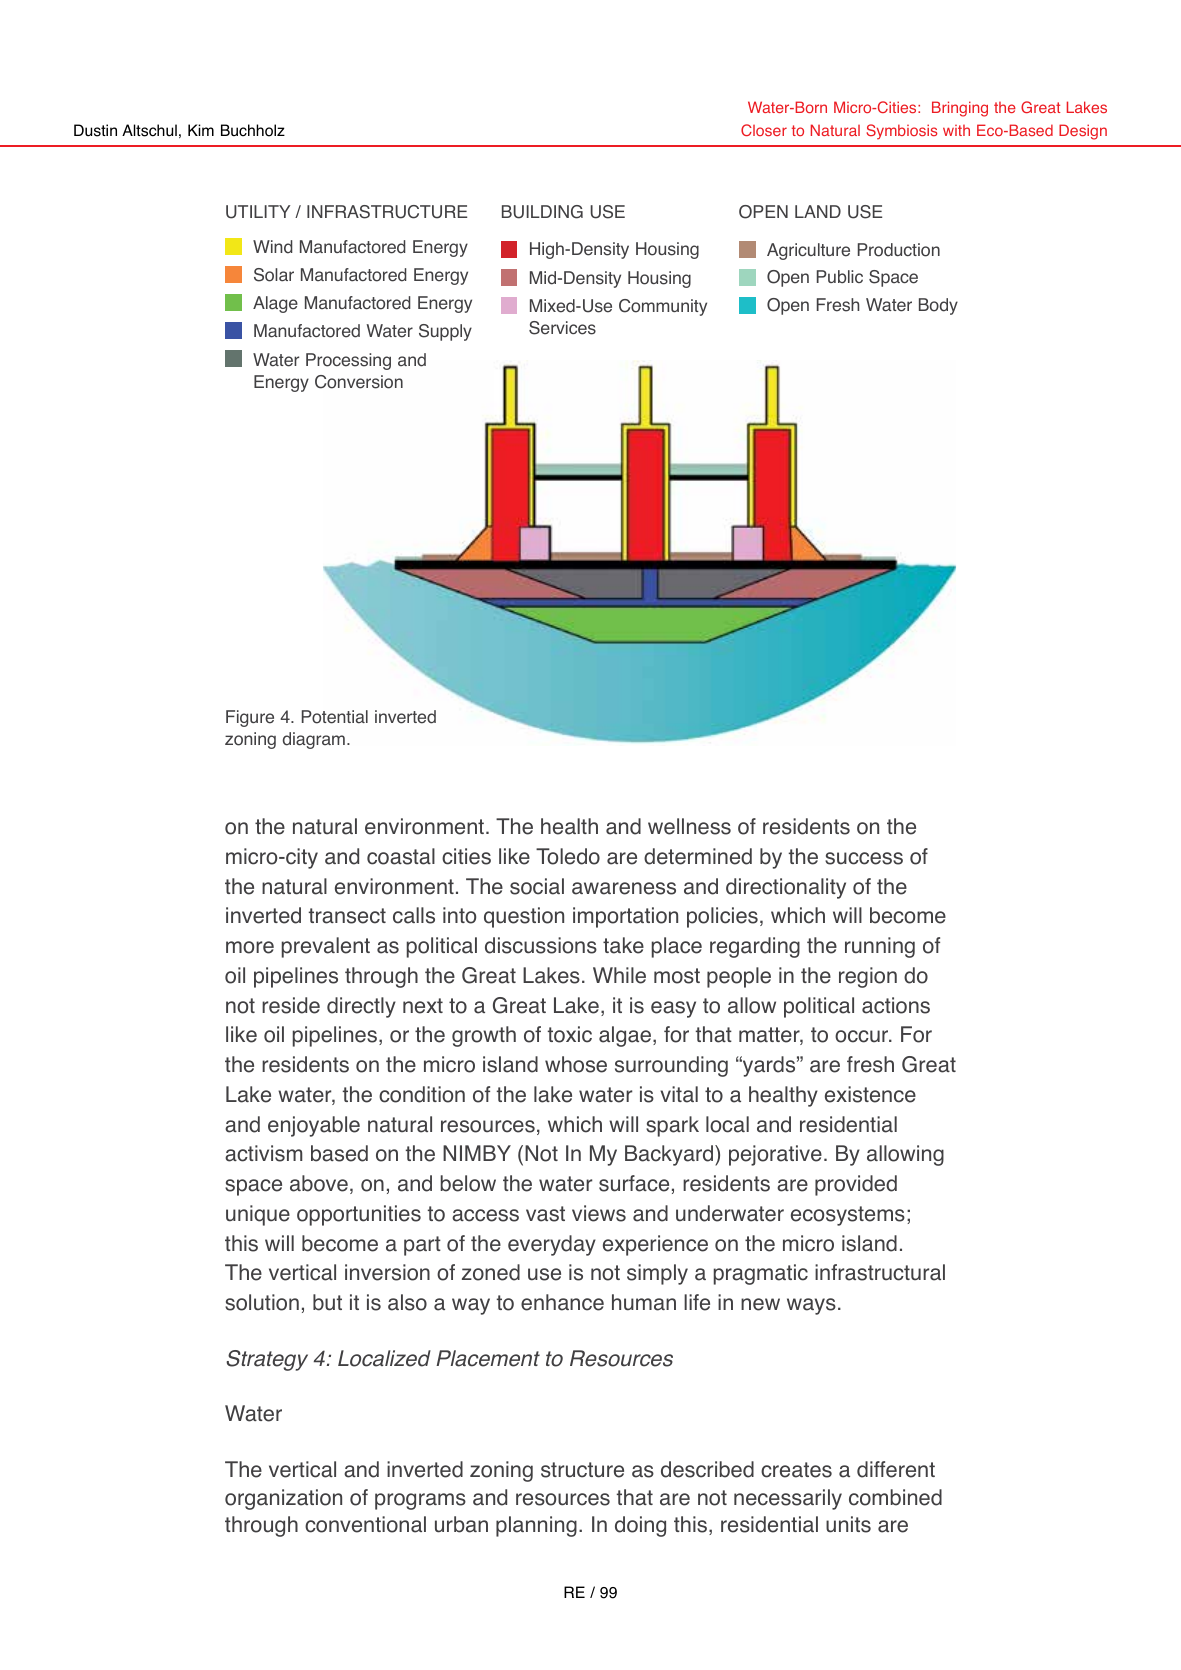  Describe the element at coordinates (201, 130) in the screenshot. I see `Kim` at that location.
